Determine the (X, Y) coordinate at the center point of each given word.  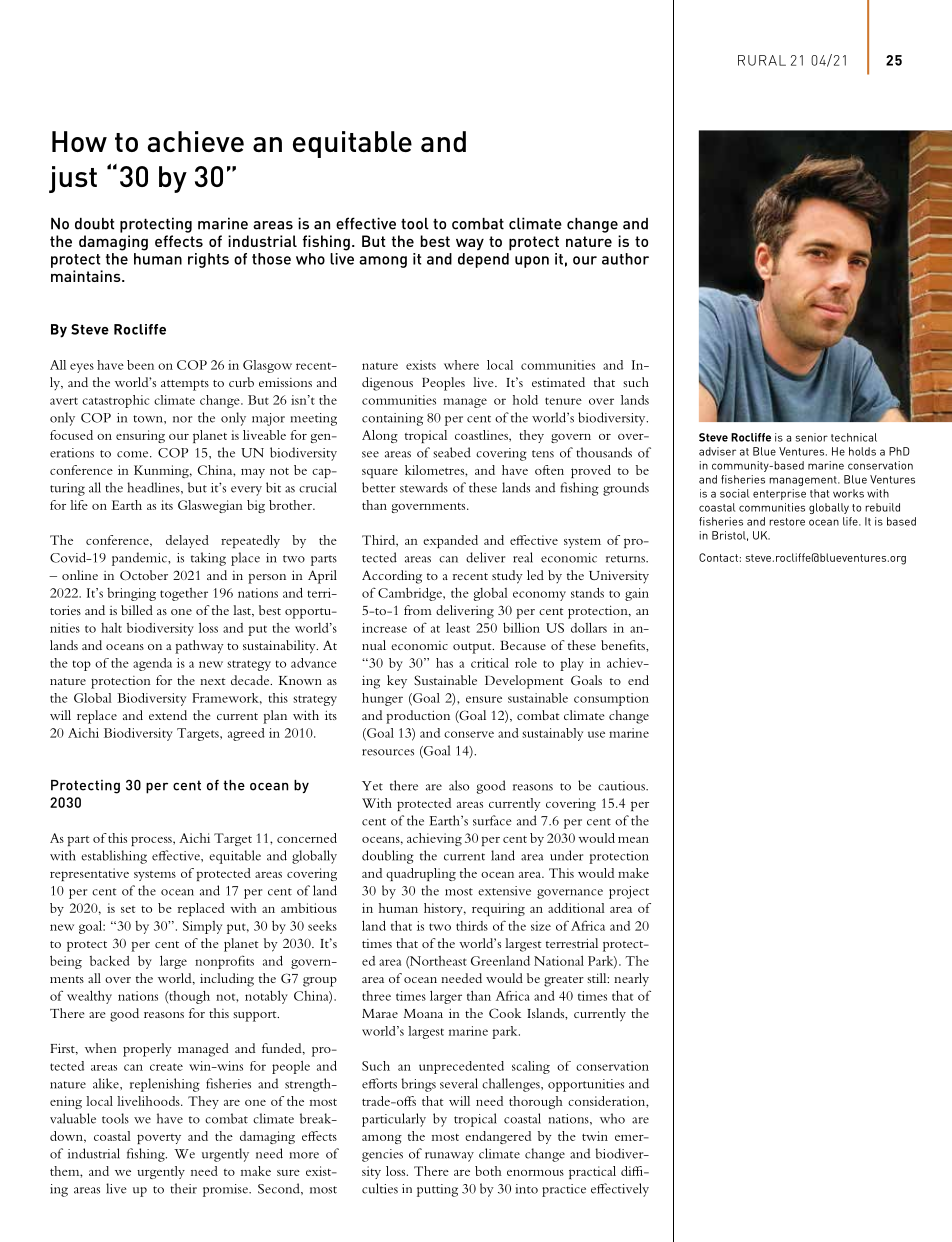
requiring (498, 909)
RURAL (762, 60)
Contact (718, 557)
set (128, 909)
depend (483, 260)
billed (137, 610)
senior (811, 437)
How (79, 141)
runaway (449, 1157)
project (629, 892)
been (140, 365)
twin (595, 1136)
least (458, 628)
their (183, 1188)
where (461, 365)
